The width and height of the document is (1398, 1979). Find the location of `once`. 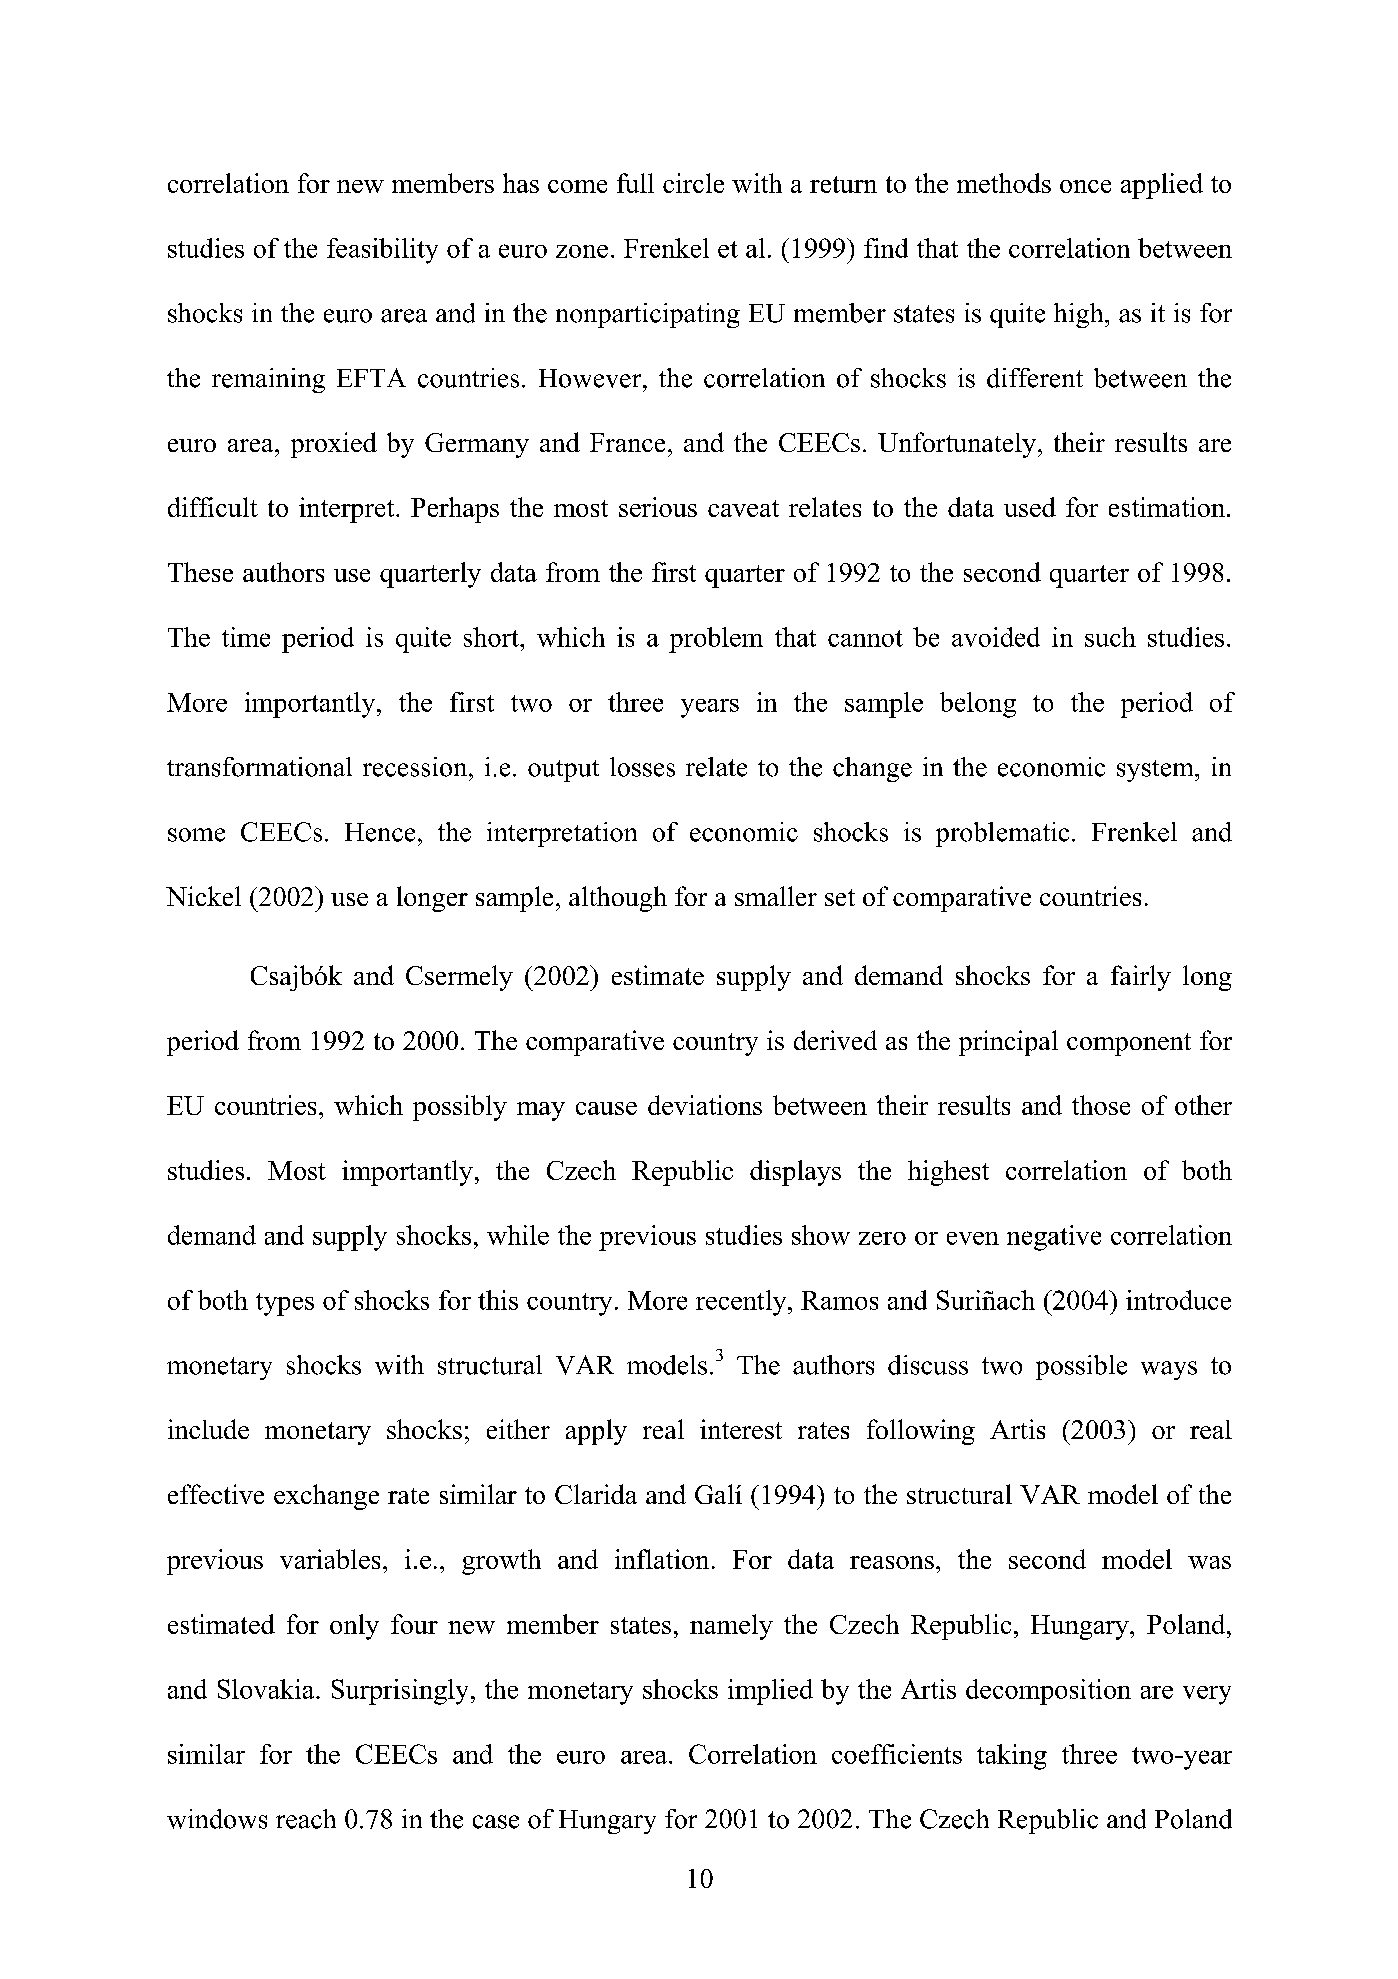

once is located at coordinates (1085, 186).
